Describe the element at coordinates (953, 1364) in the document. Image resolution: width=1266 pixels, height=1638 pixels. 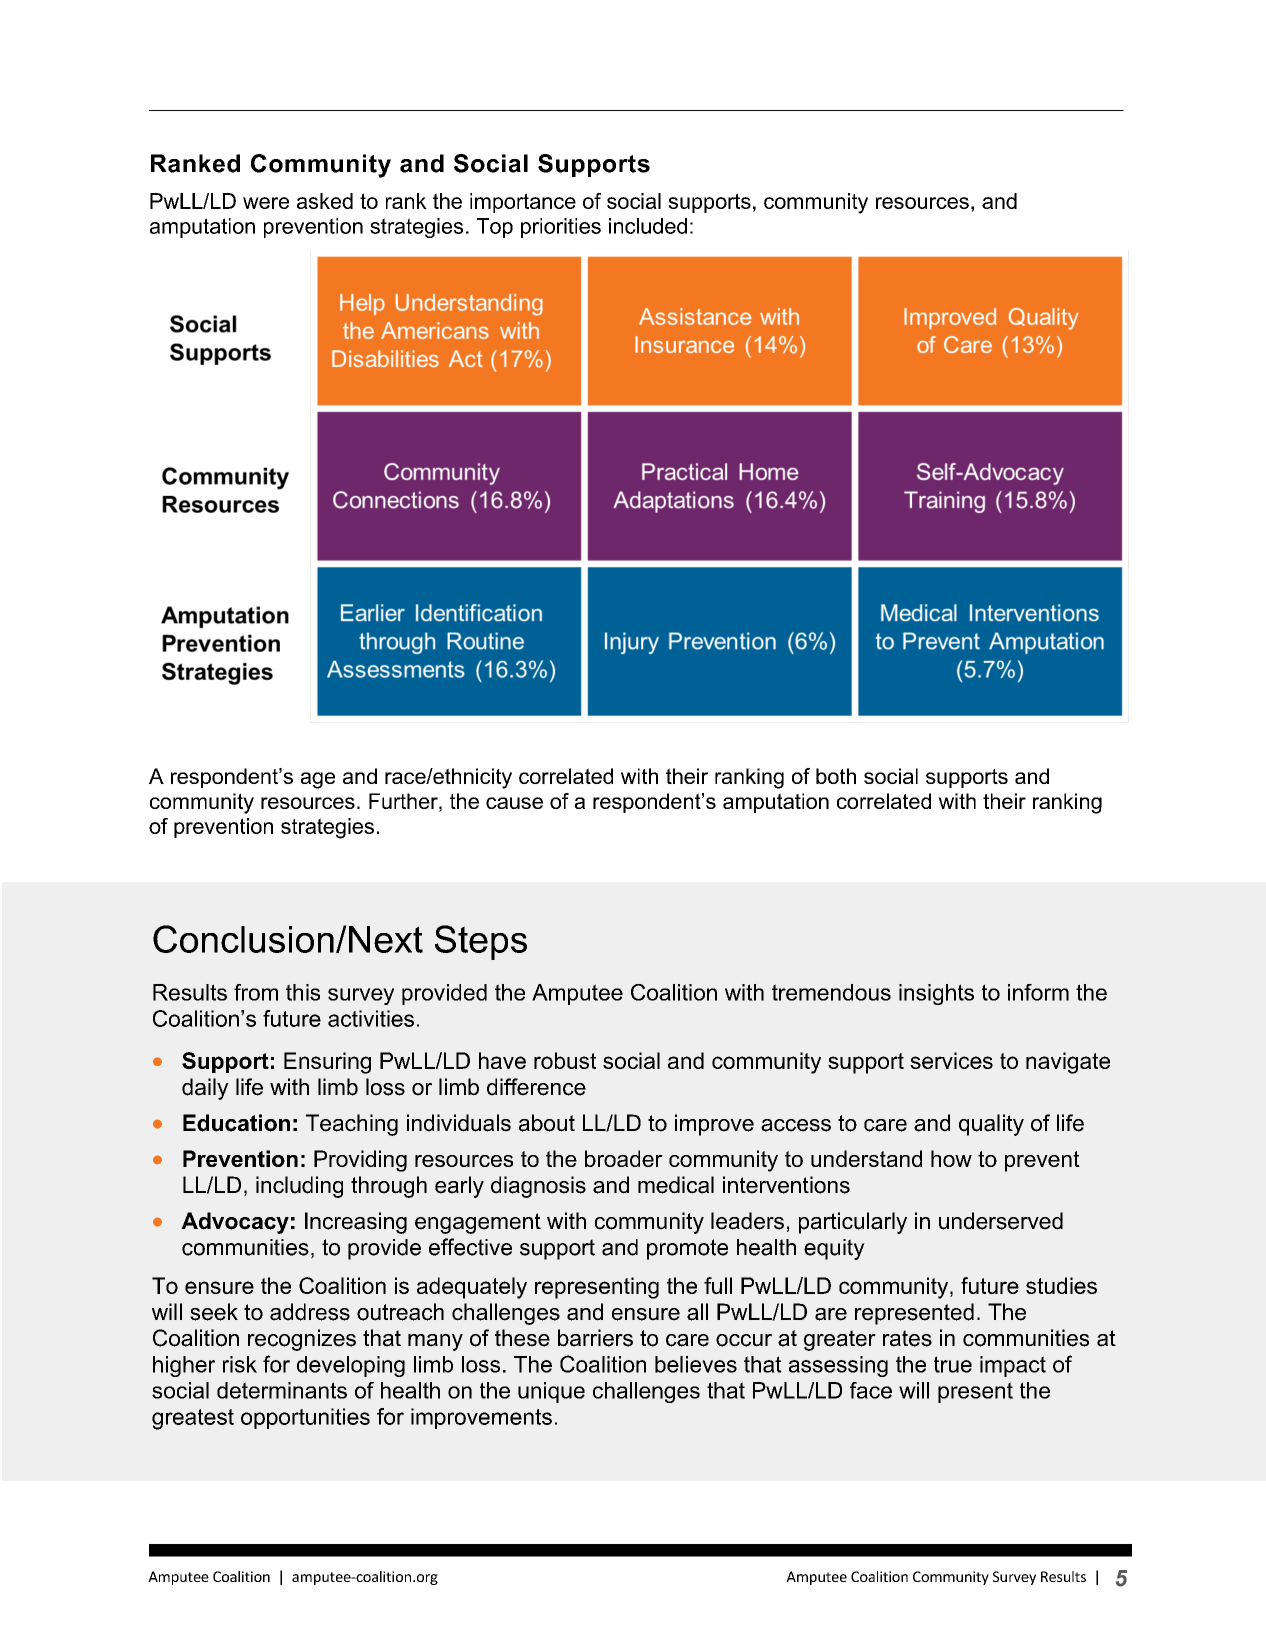
I see `true` at that location.
